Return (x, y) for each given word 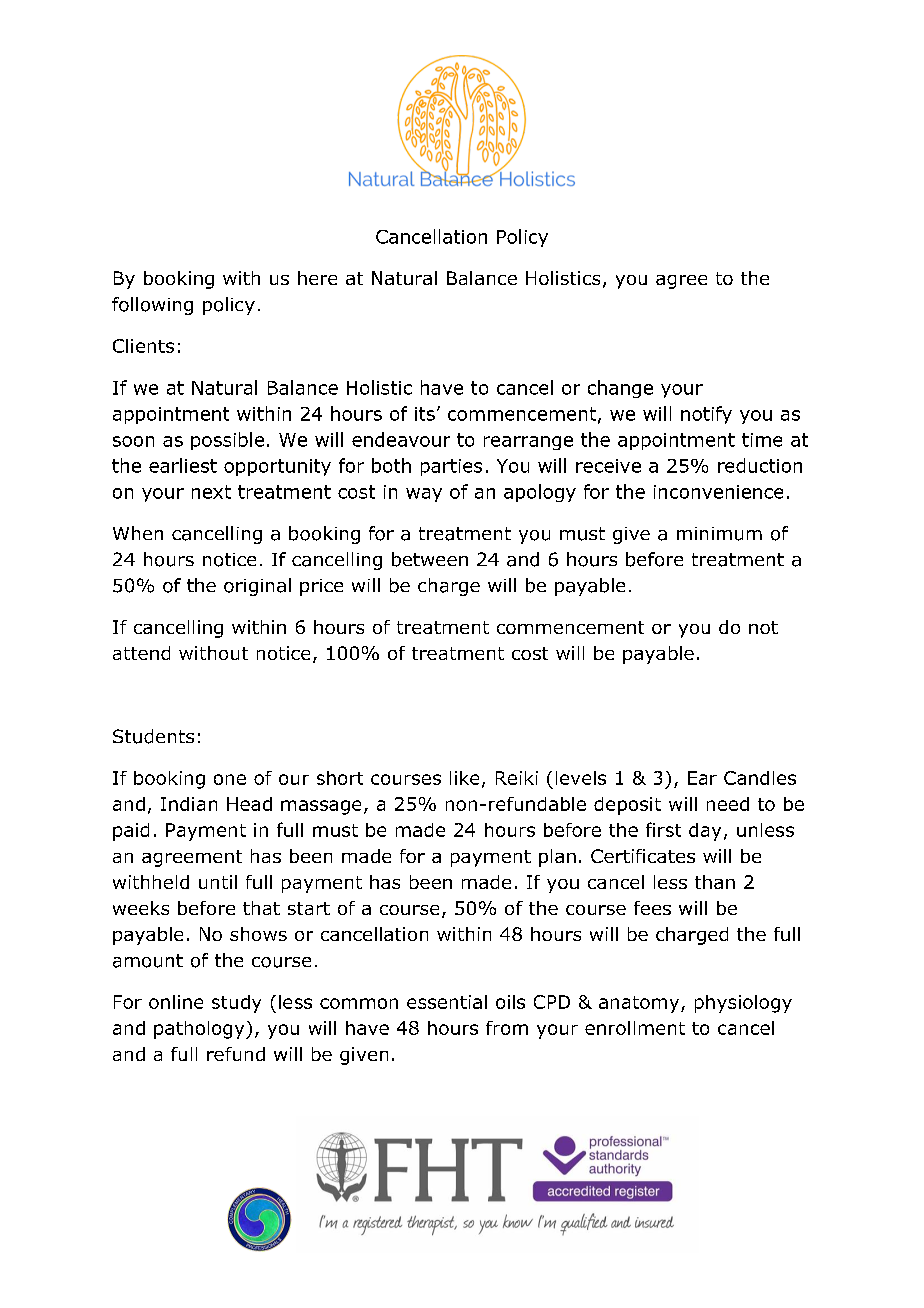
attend (141, 653)
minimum (719, 534)
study (236, 1004)
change (620, 389)
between (430, 559)
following (152, 306)
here (317, 278)
